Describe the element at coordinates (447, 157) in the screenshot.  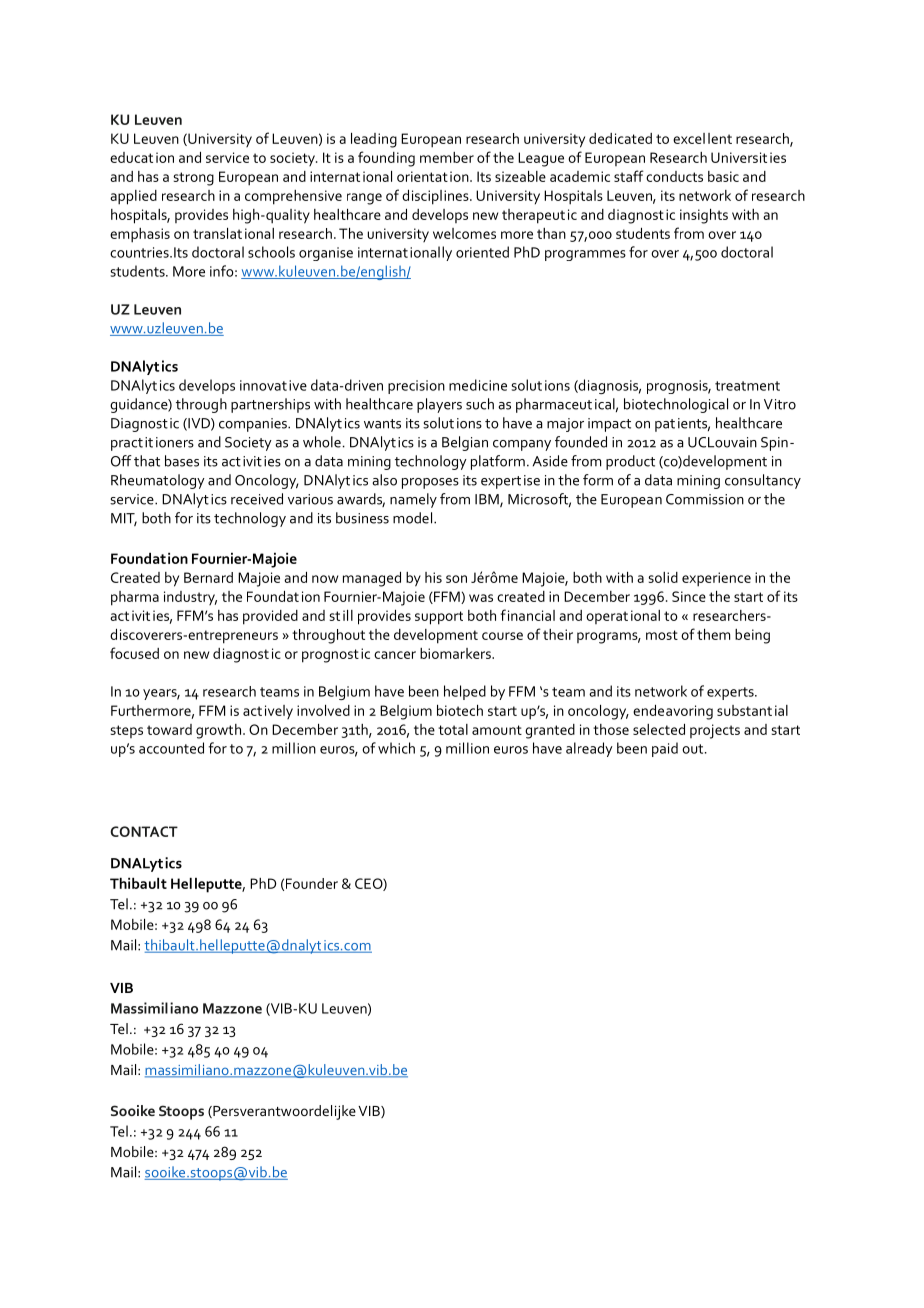
I see `member` at that location.
